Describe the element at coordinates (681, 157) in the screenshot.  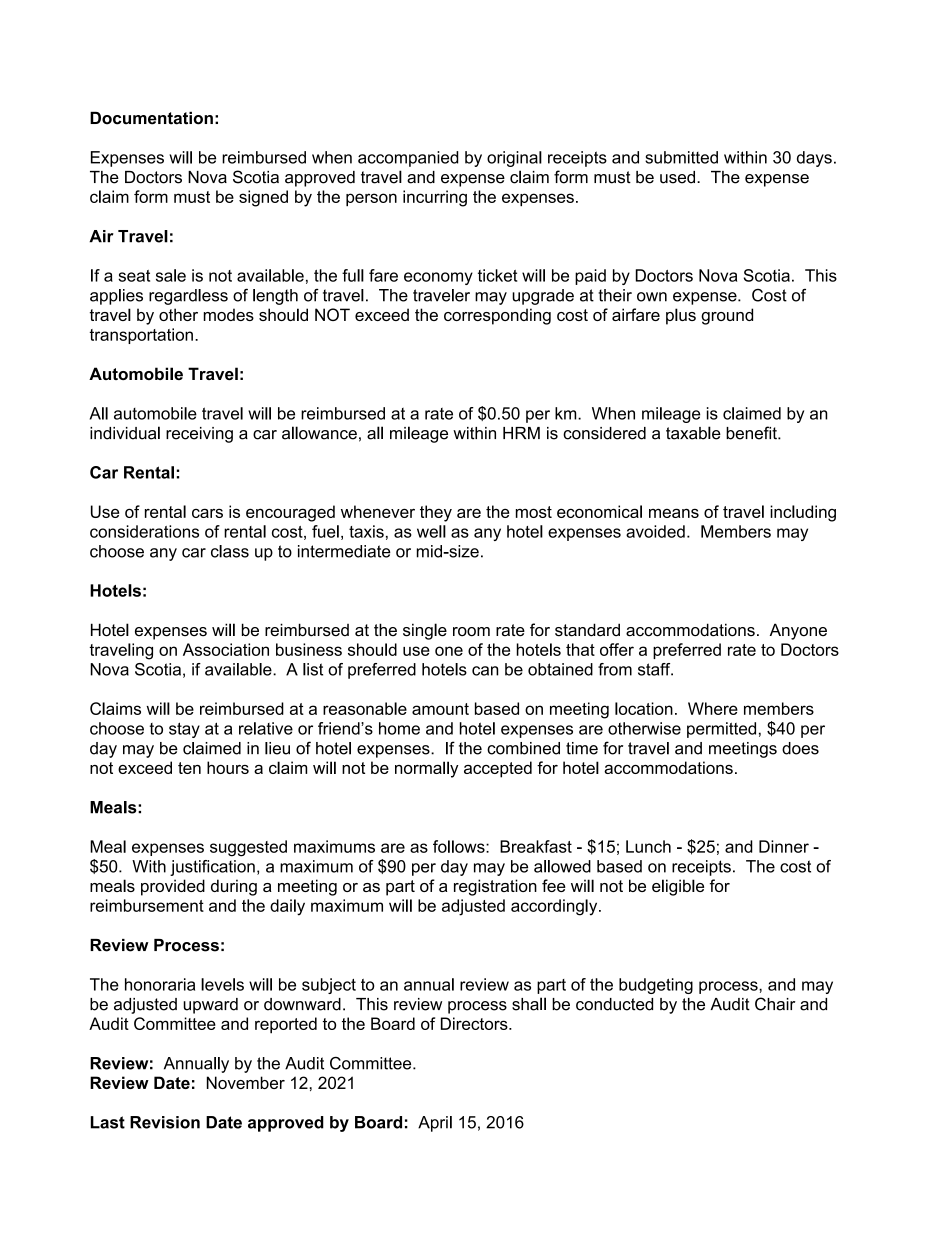
I see `submitted` at that location.
